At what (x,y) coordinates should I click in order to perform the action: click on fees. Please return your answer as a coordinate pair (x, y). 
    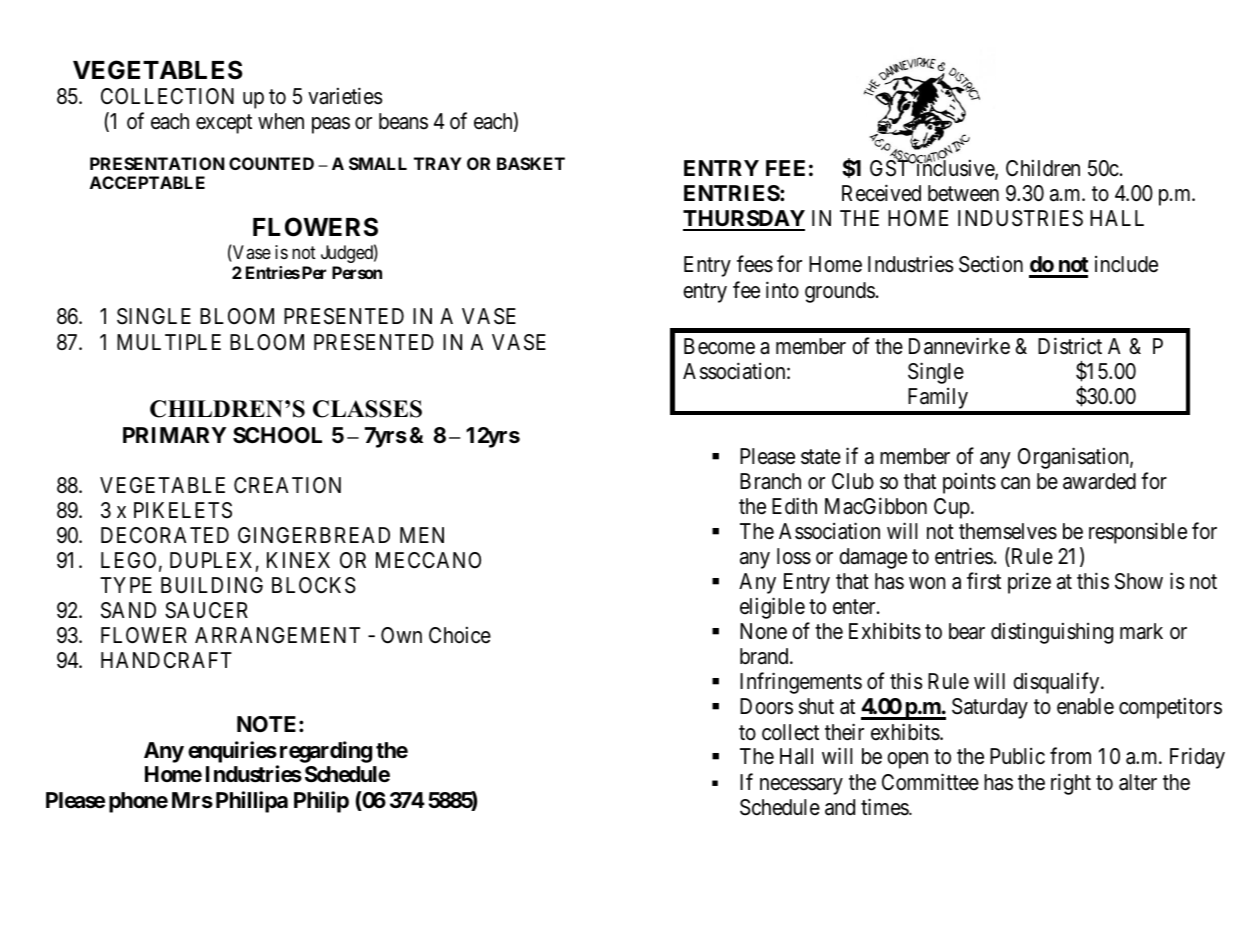
    Looking at the image, I should click on (755, 264).
